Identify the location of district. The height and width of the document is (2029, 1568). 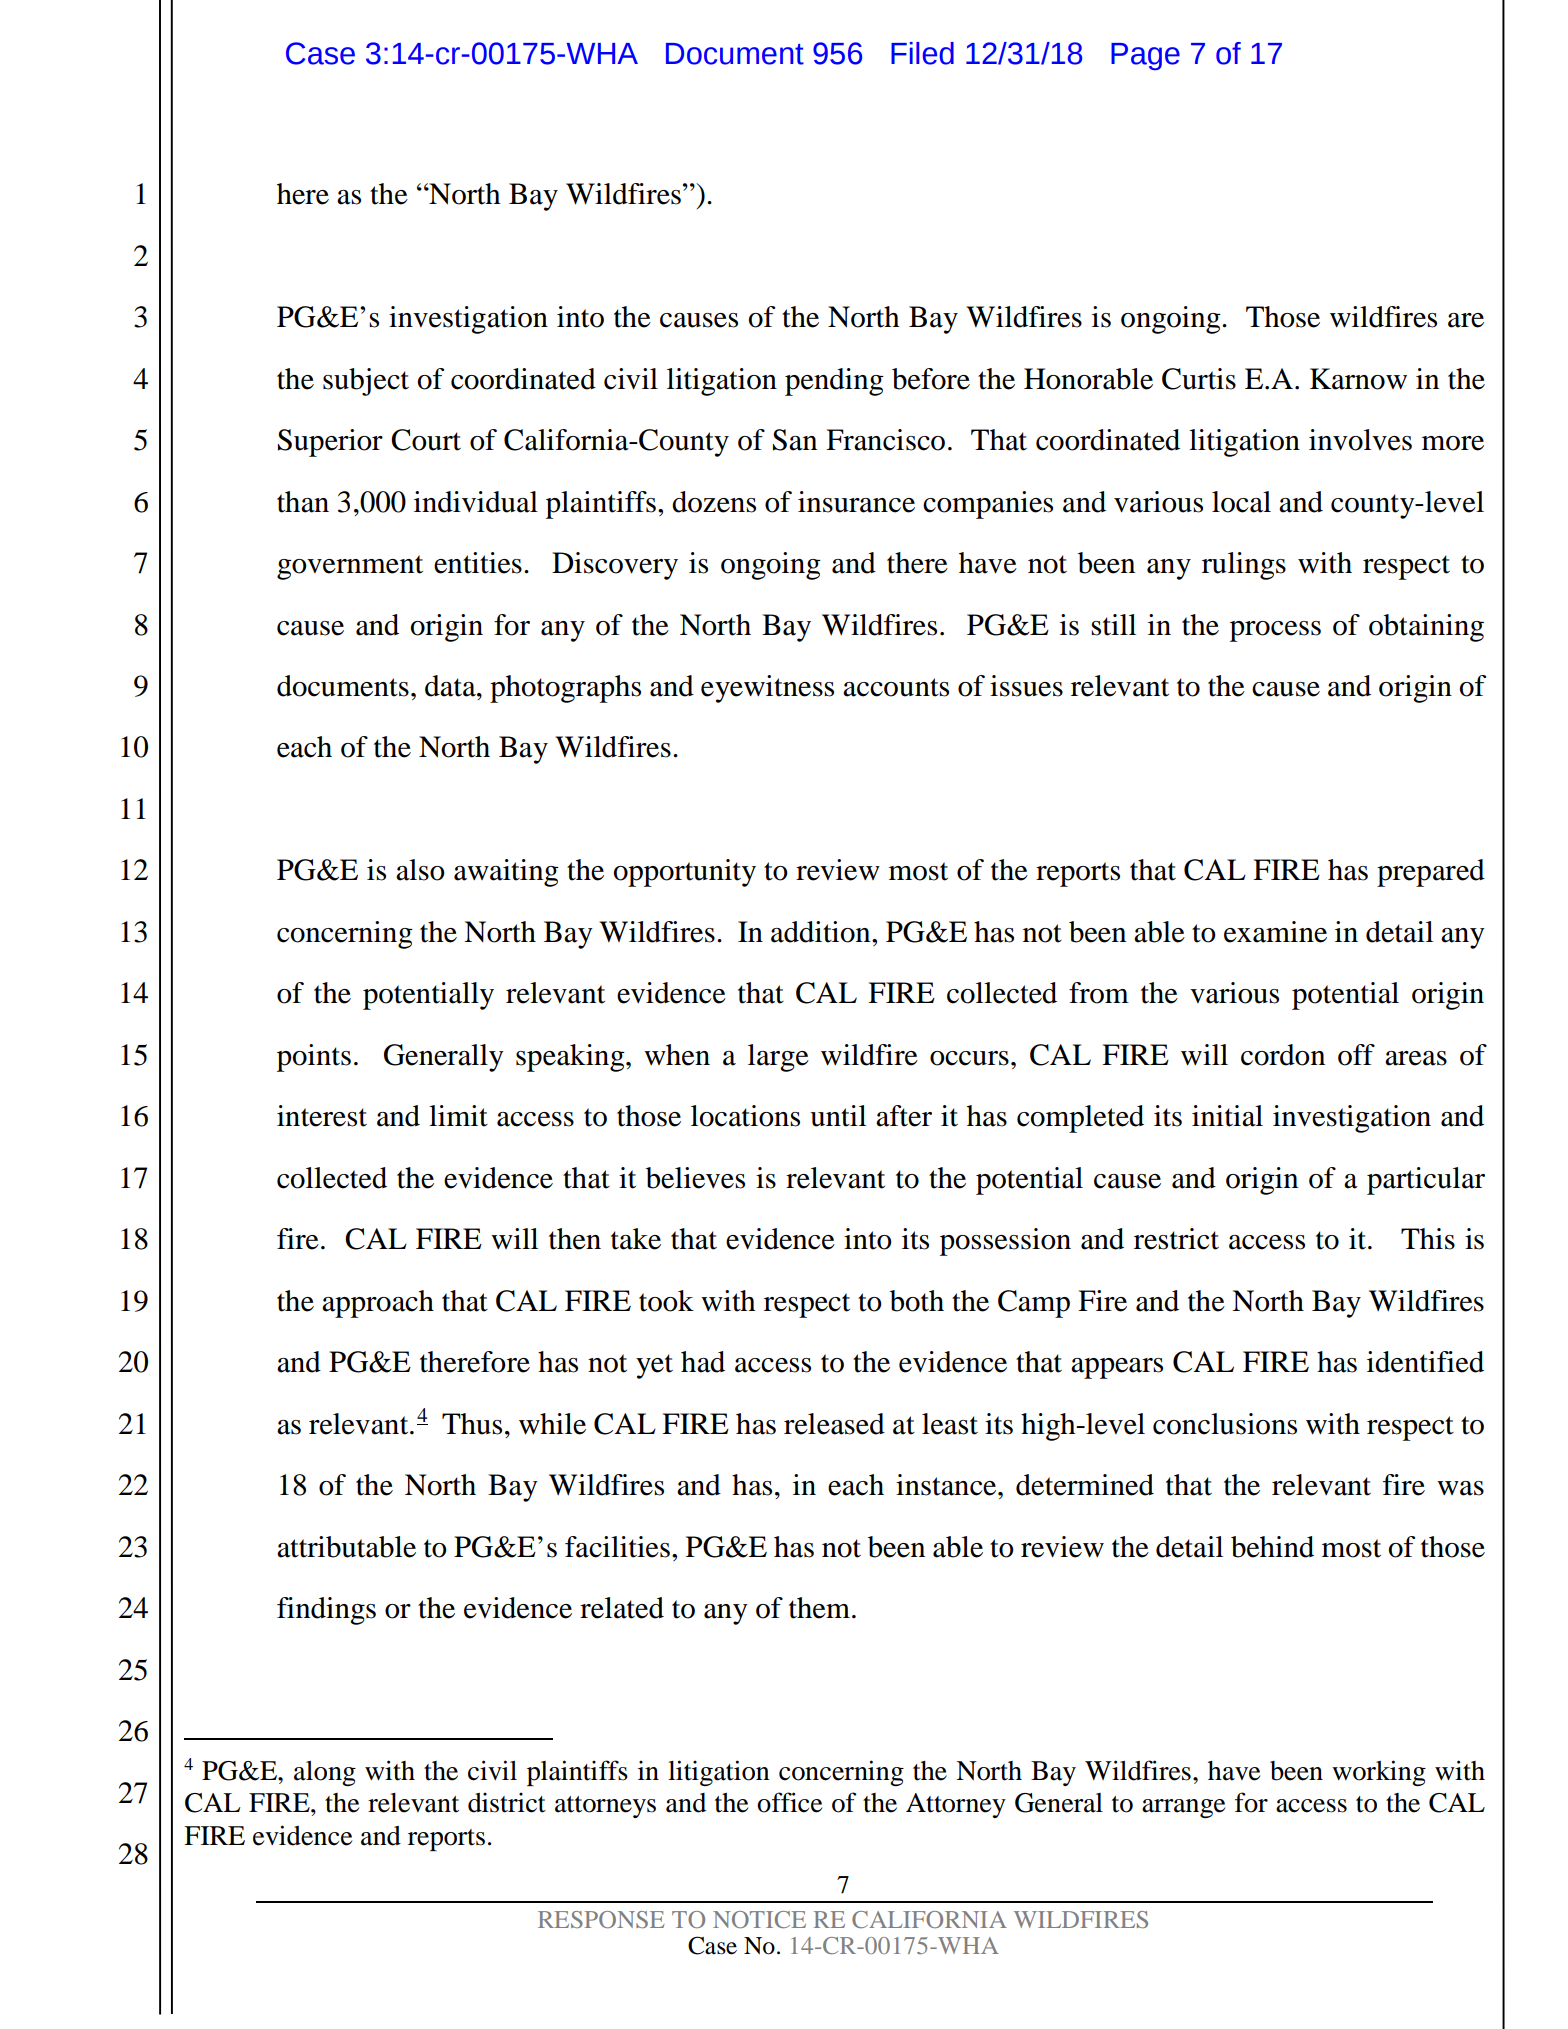
(507, 1802).
